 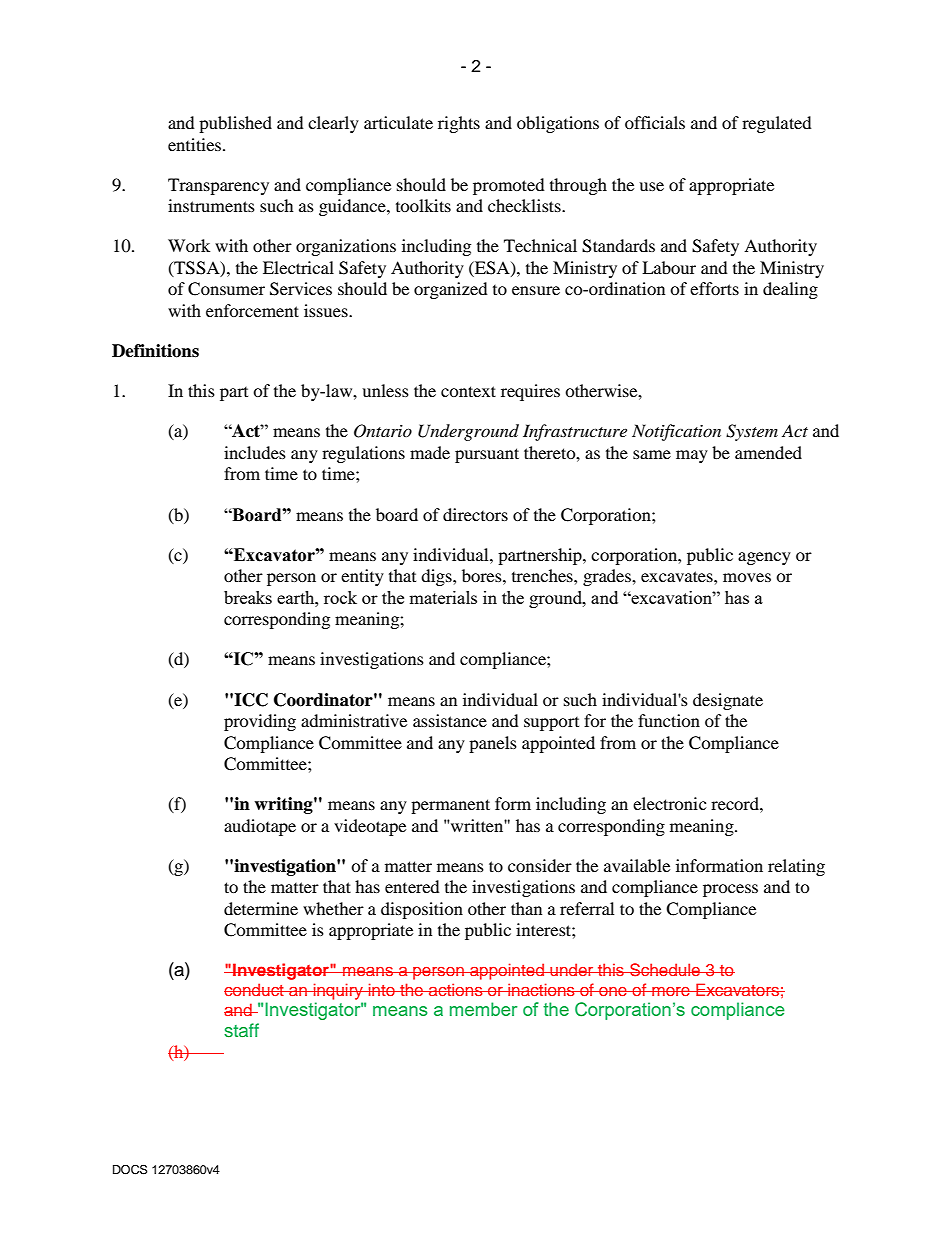 What do you see at coordinates (777, 124) in the image?
I see `regulated` at bounding box center [777, 124].
